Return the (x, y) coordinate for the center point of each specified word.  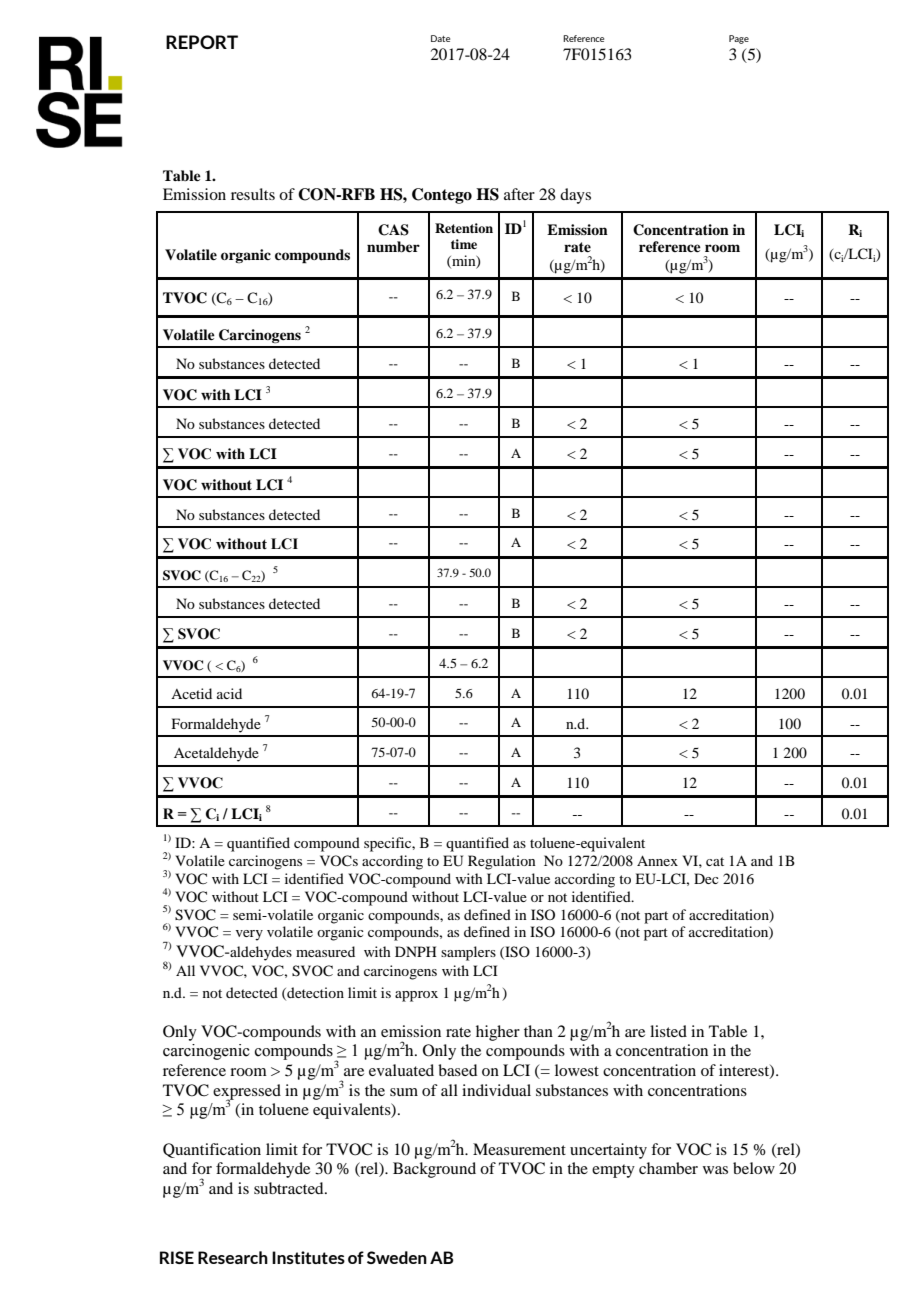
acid (229, 693)
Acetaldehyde (216, 754)
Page (739, 39)
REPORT (202, 42)
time (464, 244)
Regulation (502, 862)
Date (440, 38)
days (575, 196)
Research (233, 1257)
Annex (657, 860)
